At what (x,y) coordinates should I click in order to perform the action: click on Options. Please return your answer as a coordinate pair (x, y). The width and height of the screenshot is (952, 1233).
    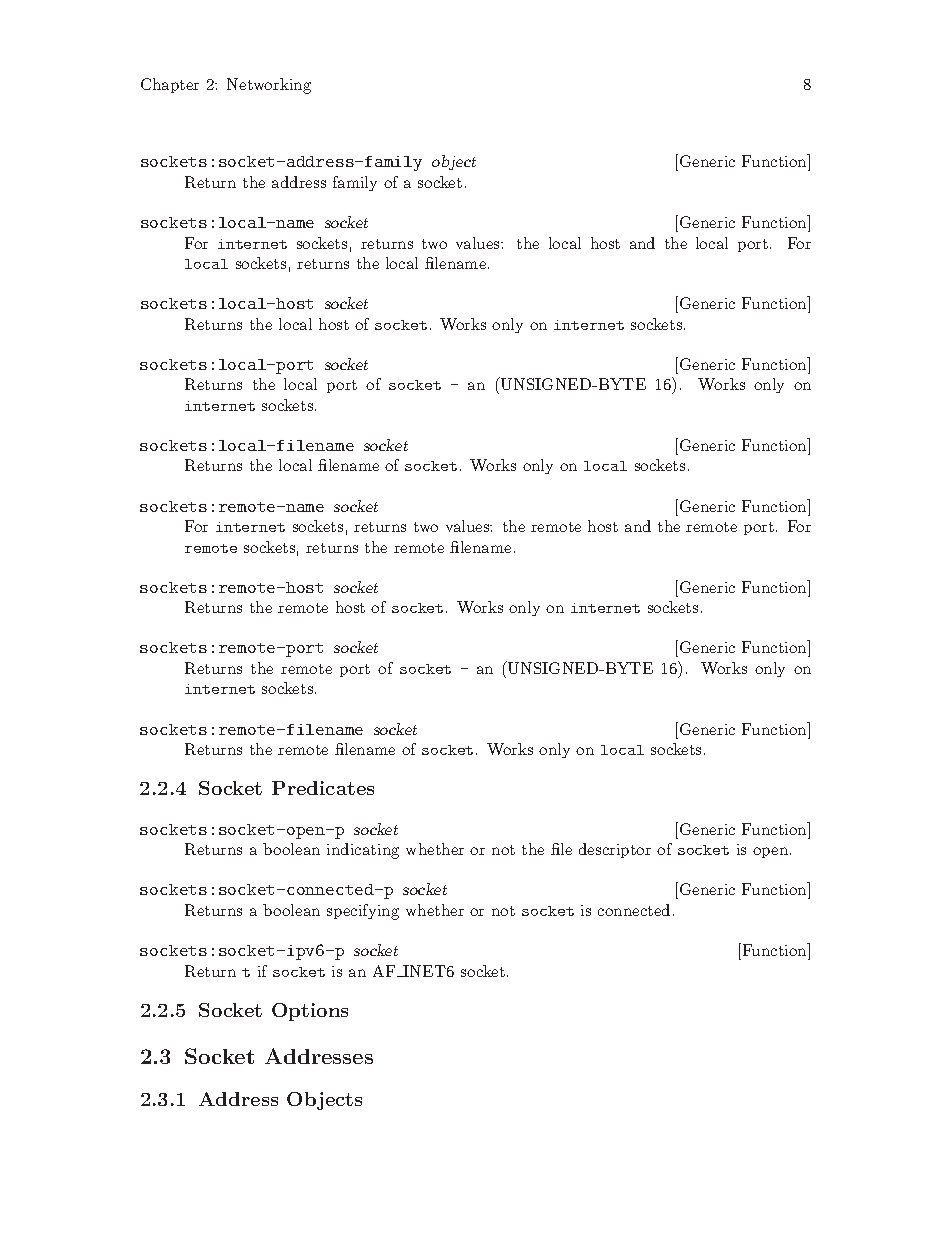
    Looking at the image, I should click on (310, 1012).
